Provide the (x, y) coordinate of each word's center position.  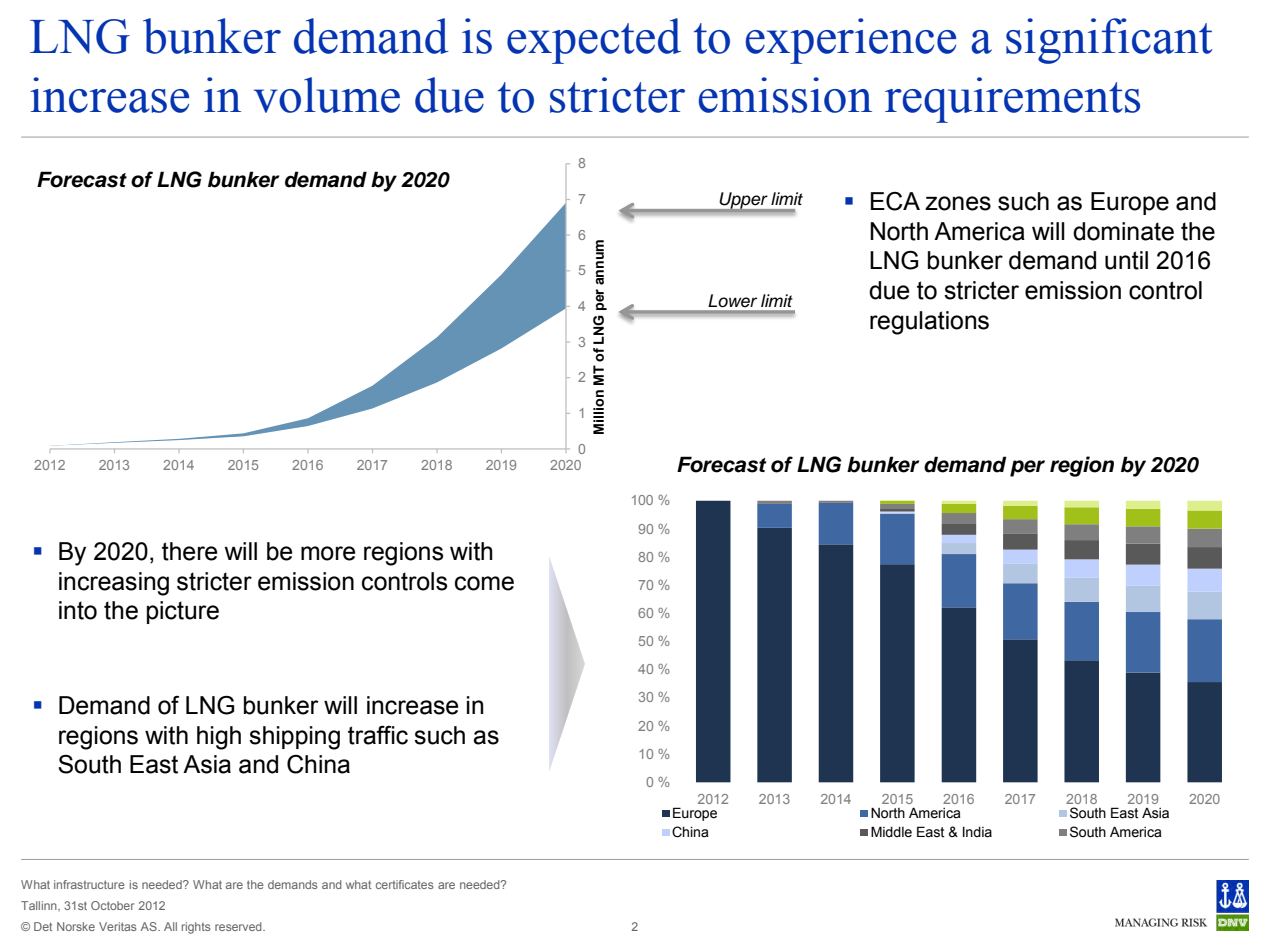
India (977, 832)
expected (594, 41)
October (112, 905)
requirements (1012, 100)
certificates (405, 884)
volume (327, 95)
